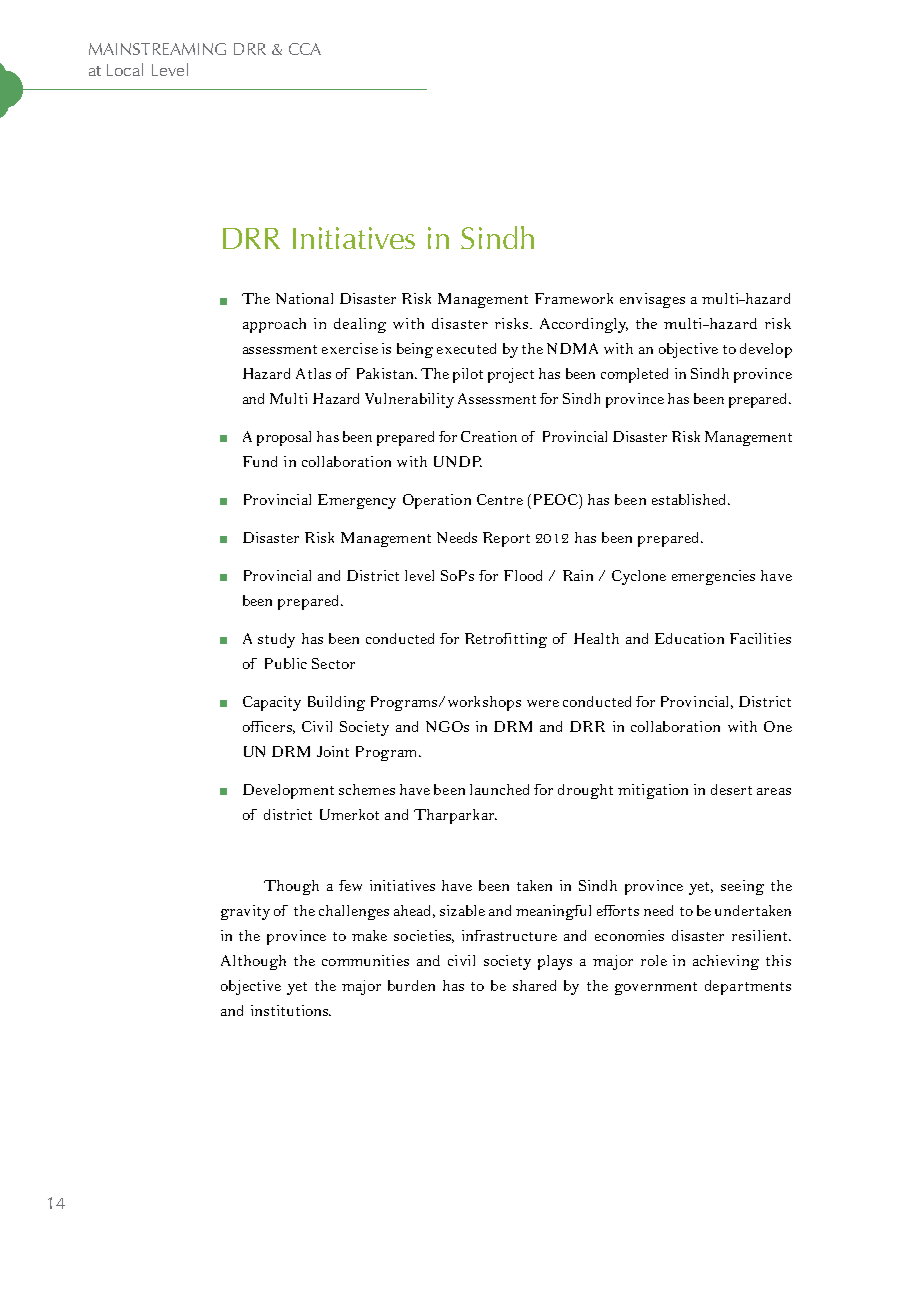 Image resolution: width=924 pixels, height=1308 pixels. What do you see at coordinates (652, 300) in the screenshot?
I see `envisages` at bounding box center [652, 300].
